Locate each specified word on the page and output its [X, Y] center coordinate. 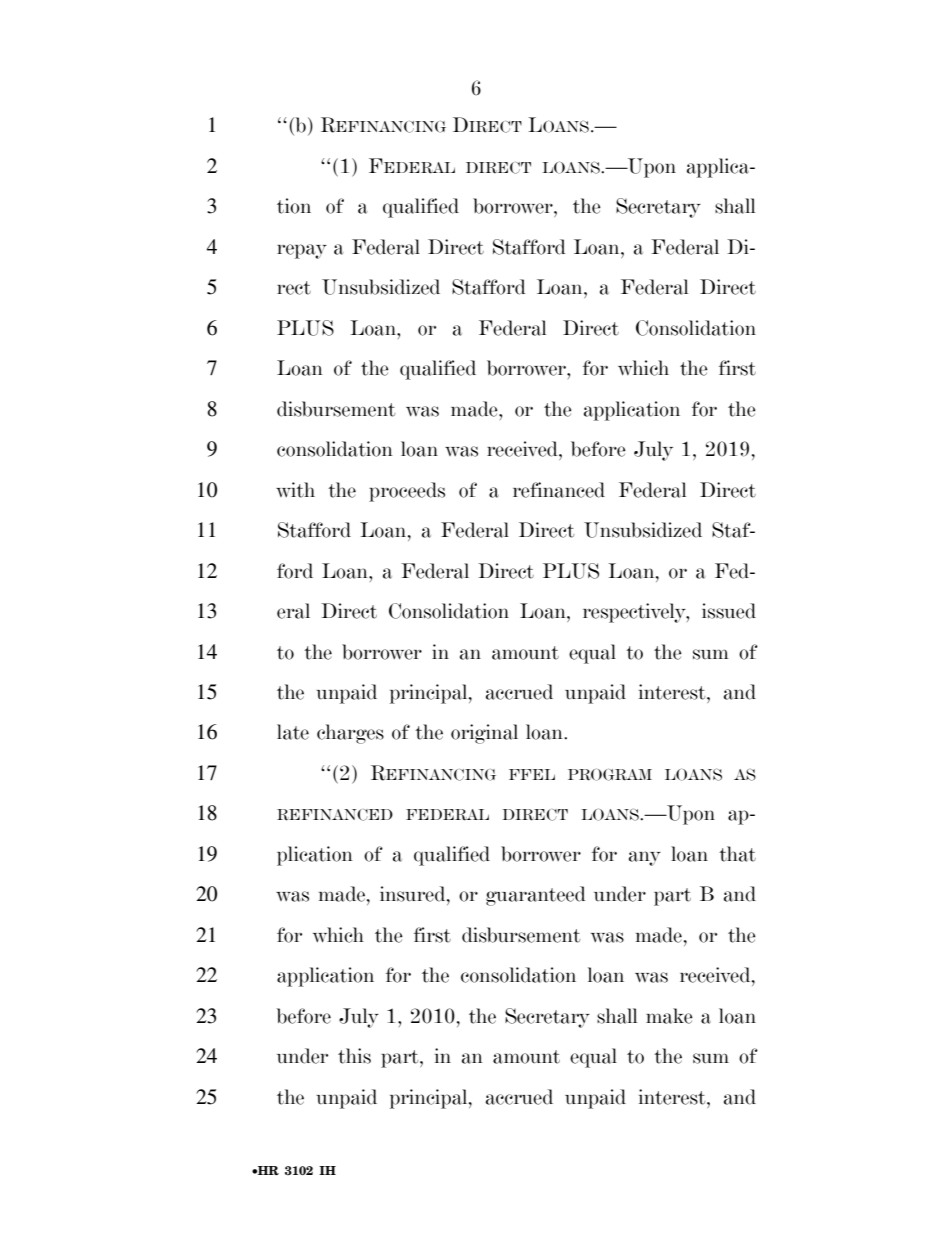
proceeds [407, 492]
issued [729, 611]
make [669, 1016]
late [293, 732]
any [645, 858]
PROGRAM [610, 774]
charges [350, 734]
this [354, 1056]
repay [302, 251]
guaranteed [536, 896]
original [484, 734]
